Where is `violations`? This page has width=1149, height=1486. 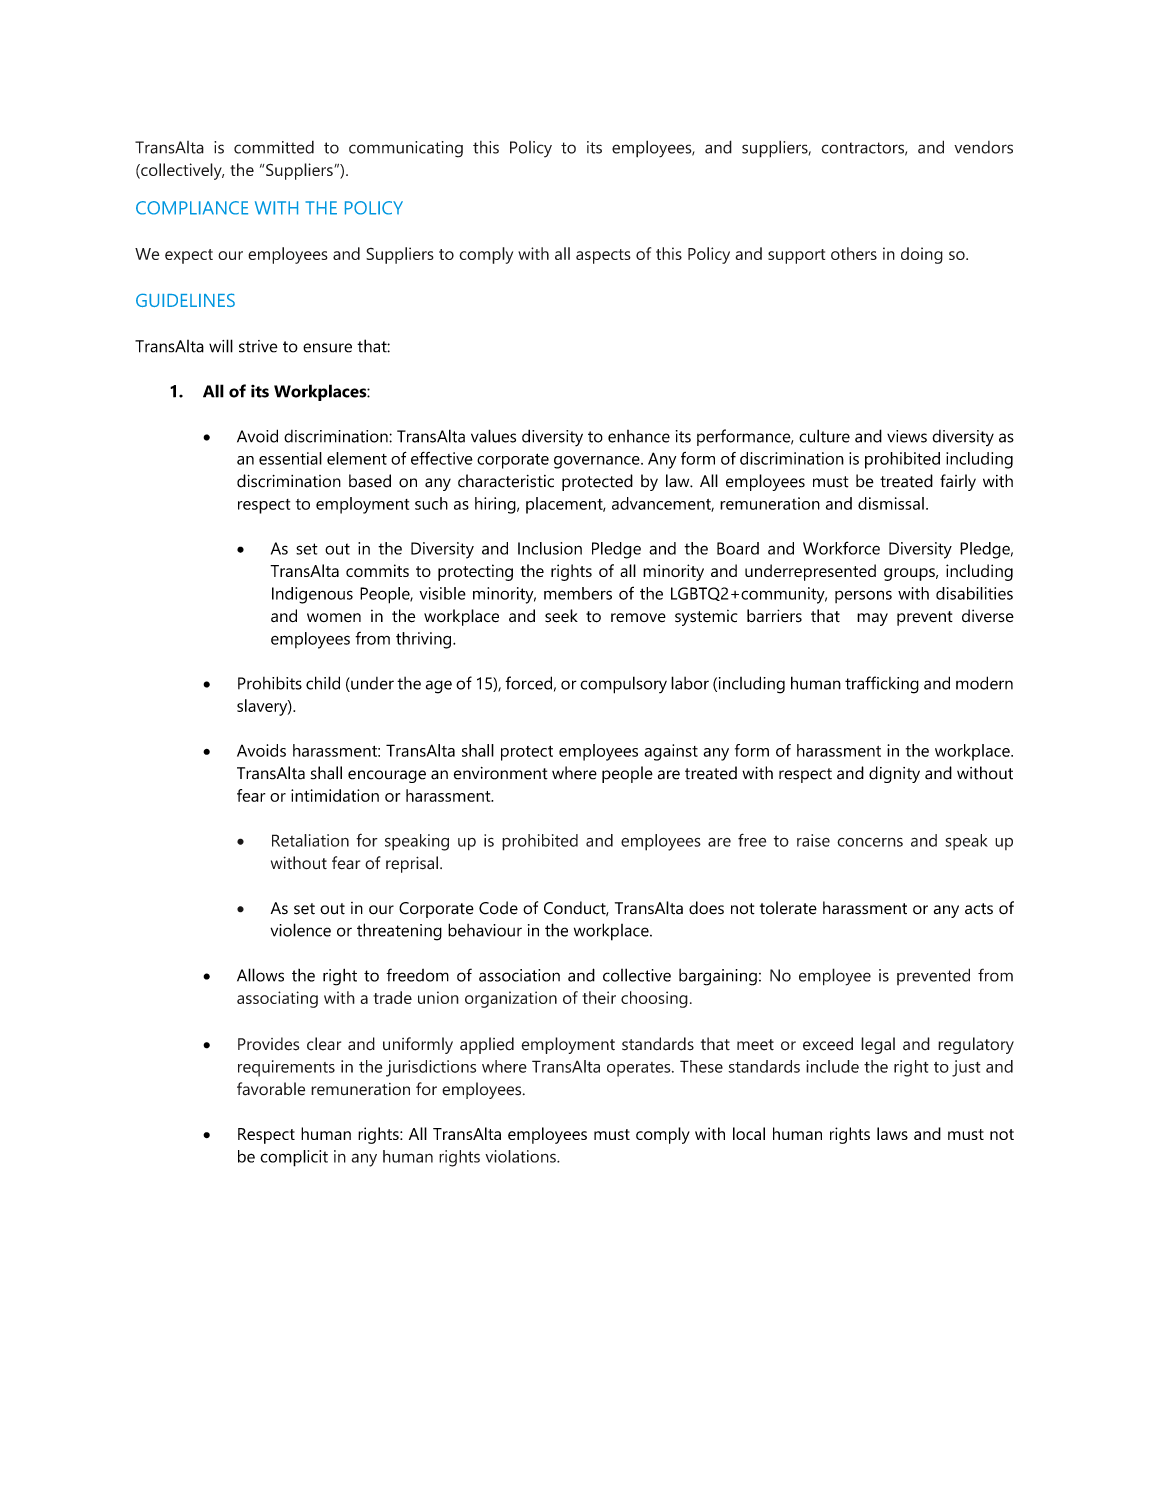 violations is located at coordinates (521, 1156).
